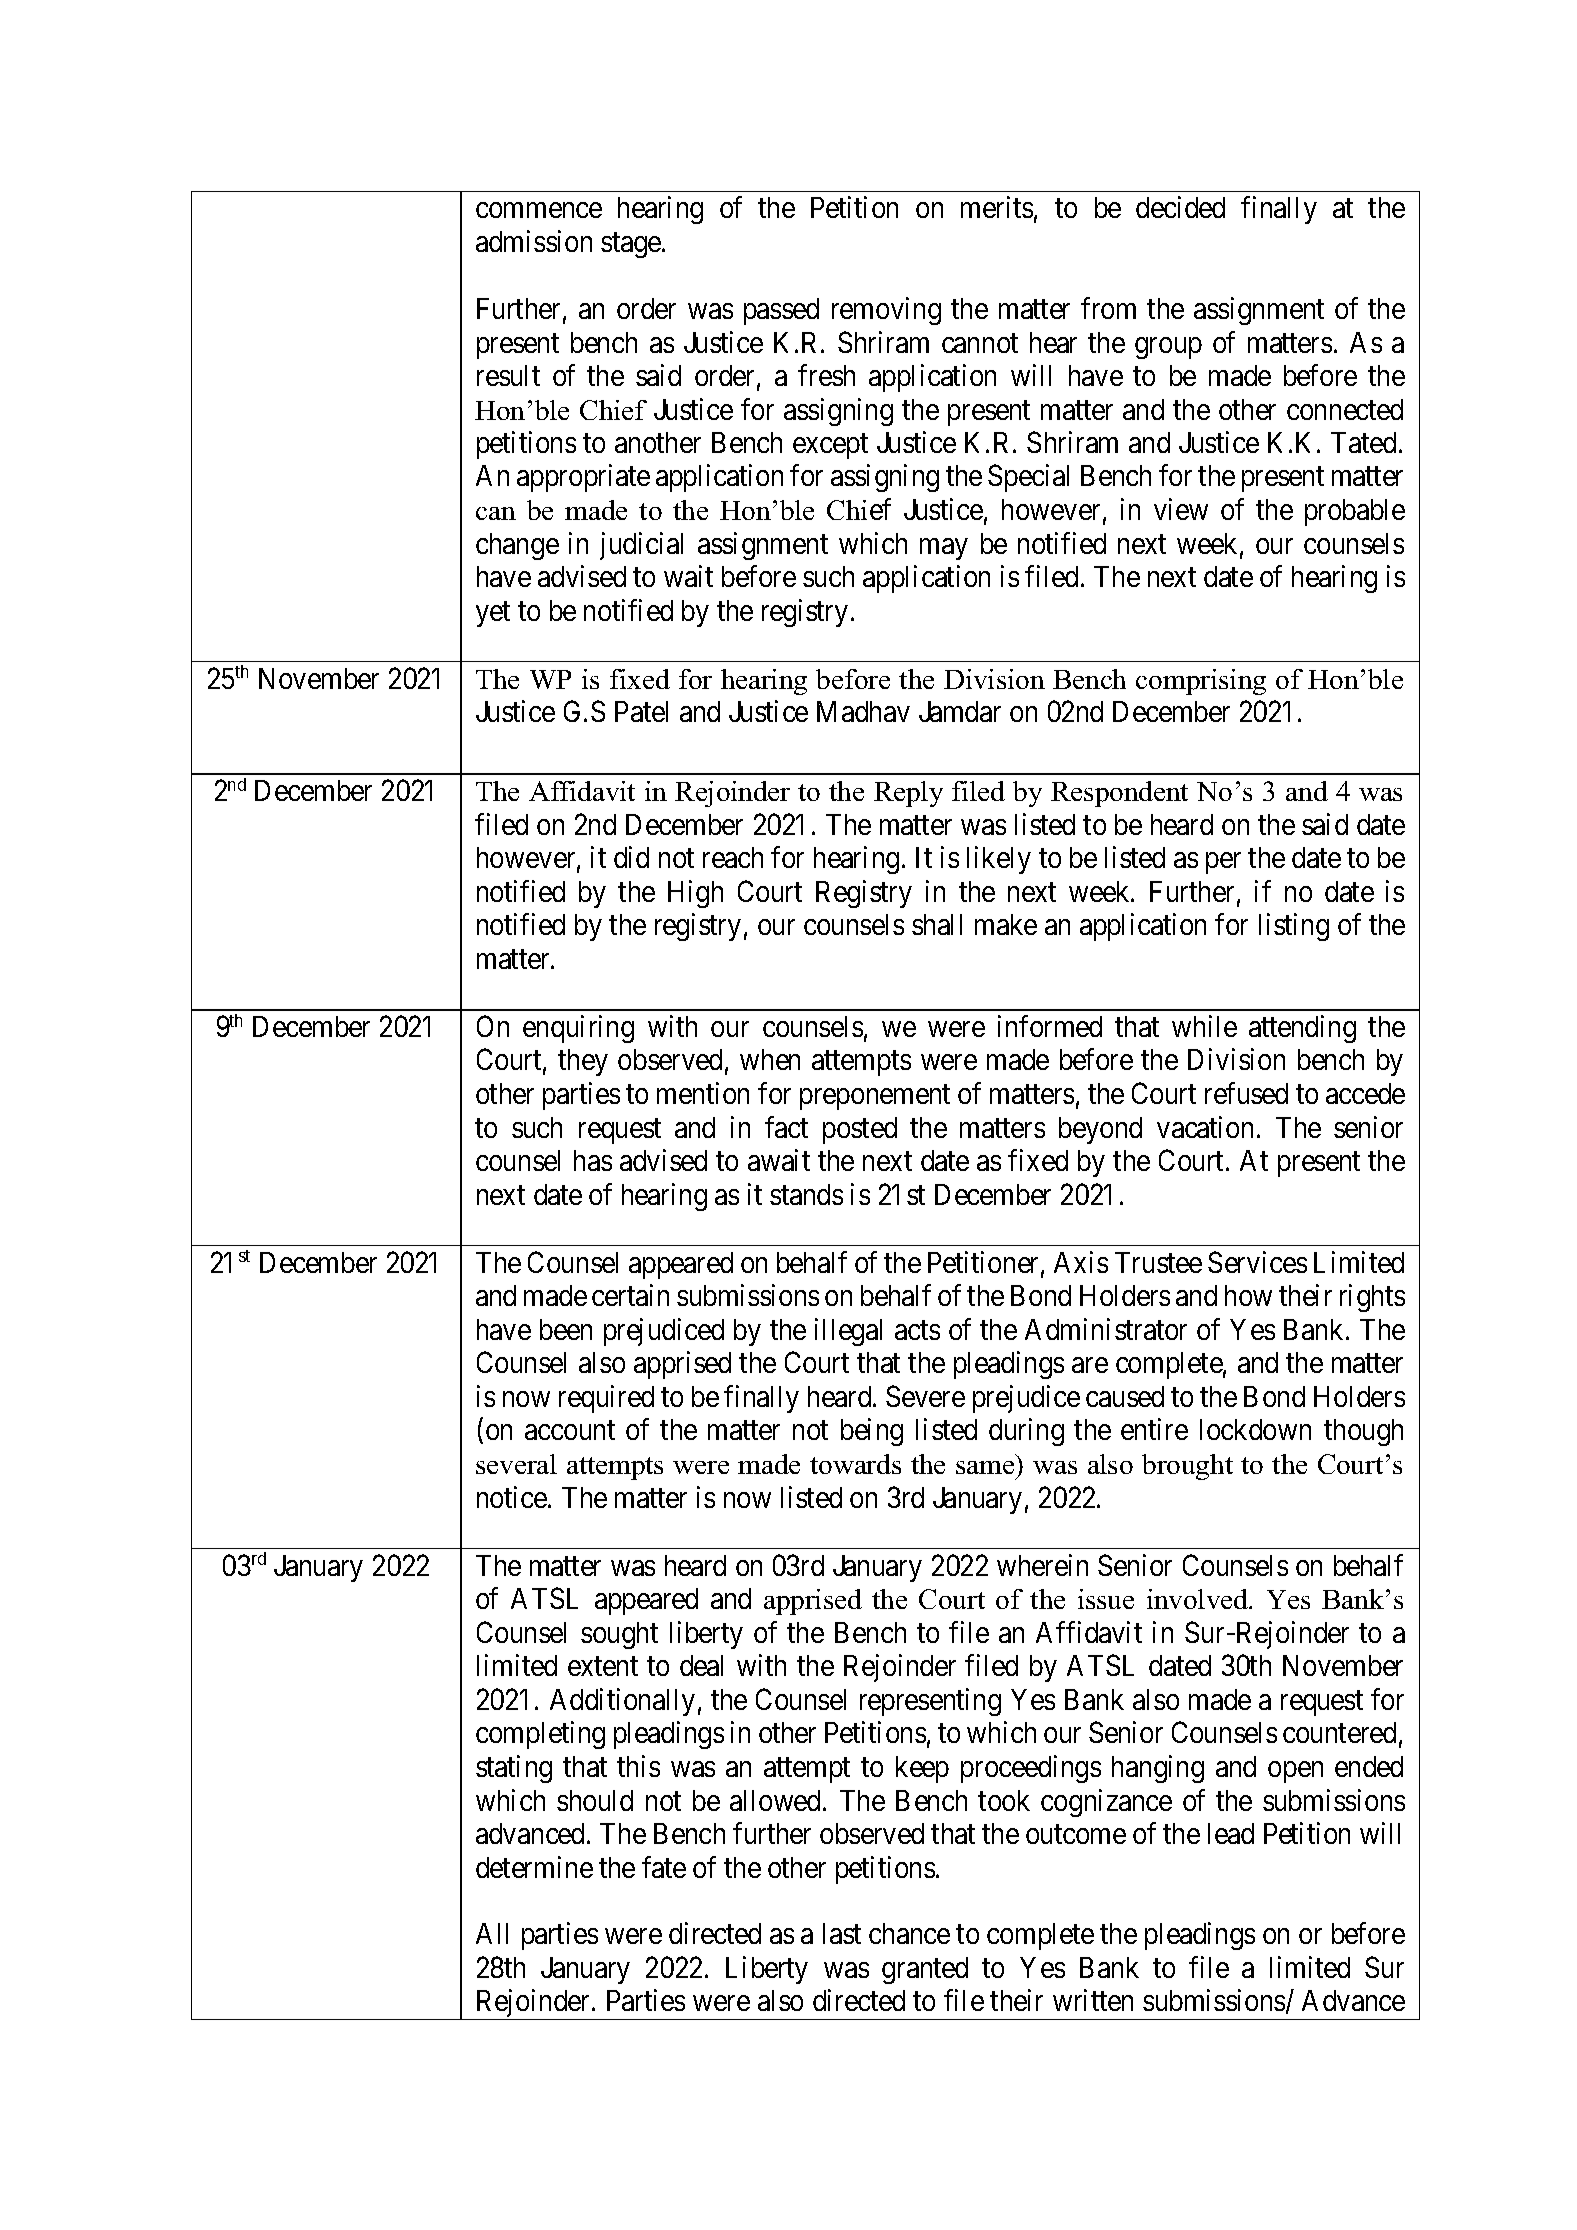  I want to click on certain, so click(630, 1295).
